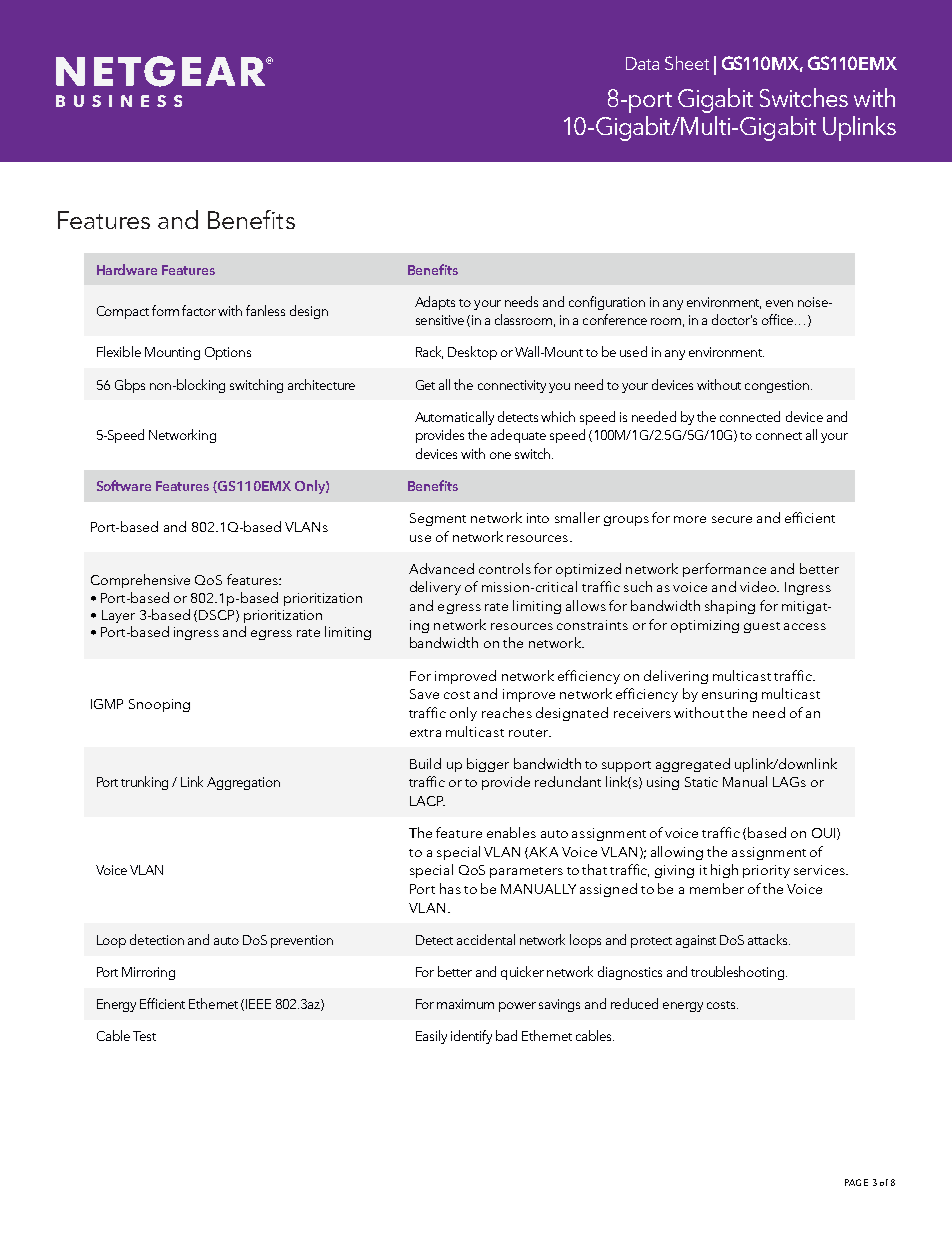  What do you see at coordinates (642, 63) in the screenshot?
I see `Data` at bounding box center [642, 63].
